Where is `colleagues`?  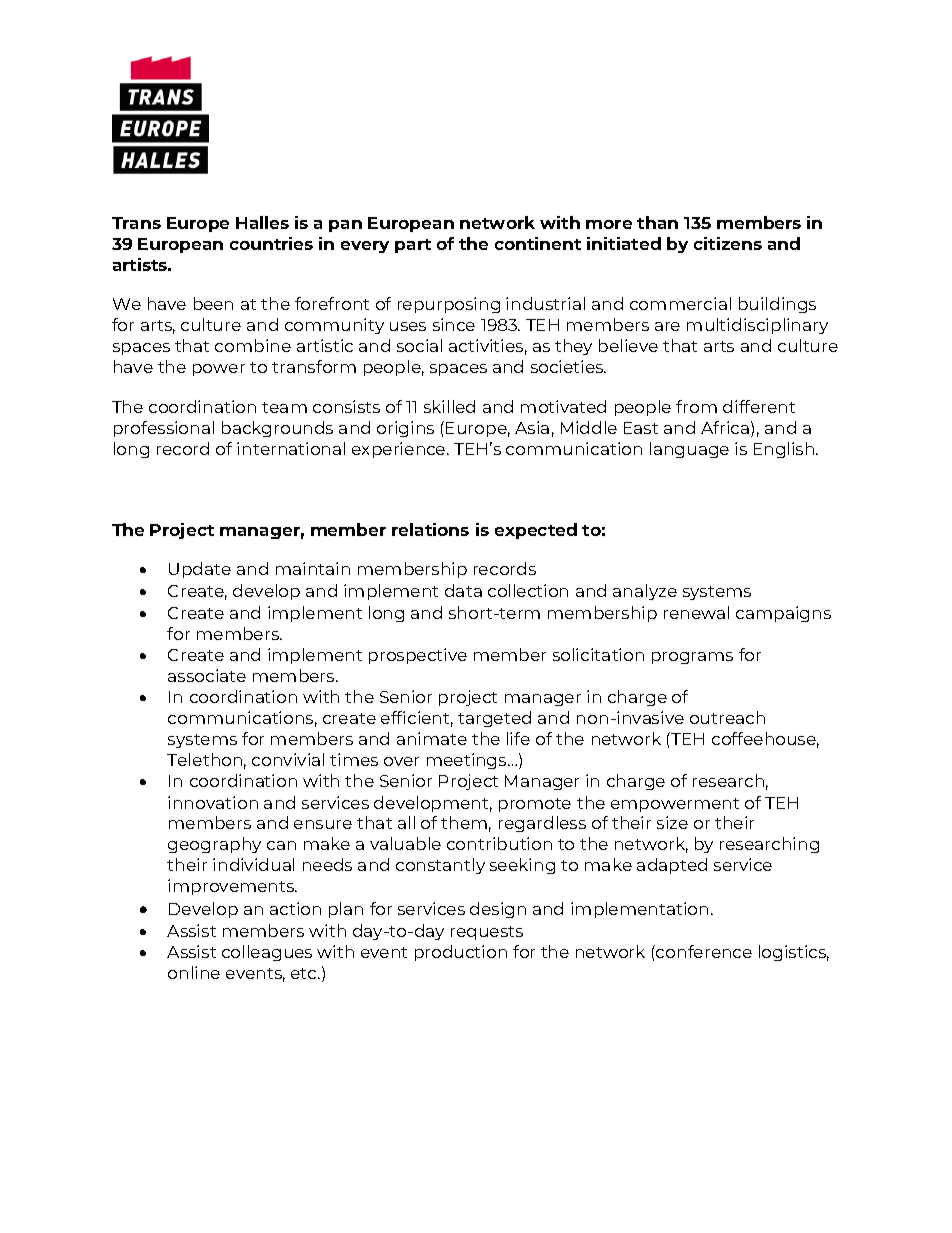
colleagues is located at coordinates (267, 953).
